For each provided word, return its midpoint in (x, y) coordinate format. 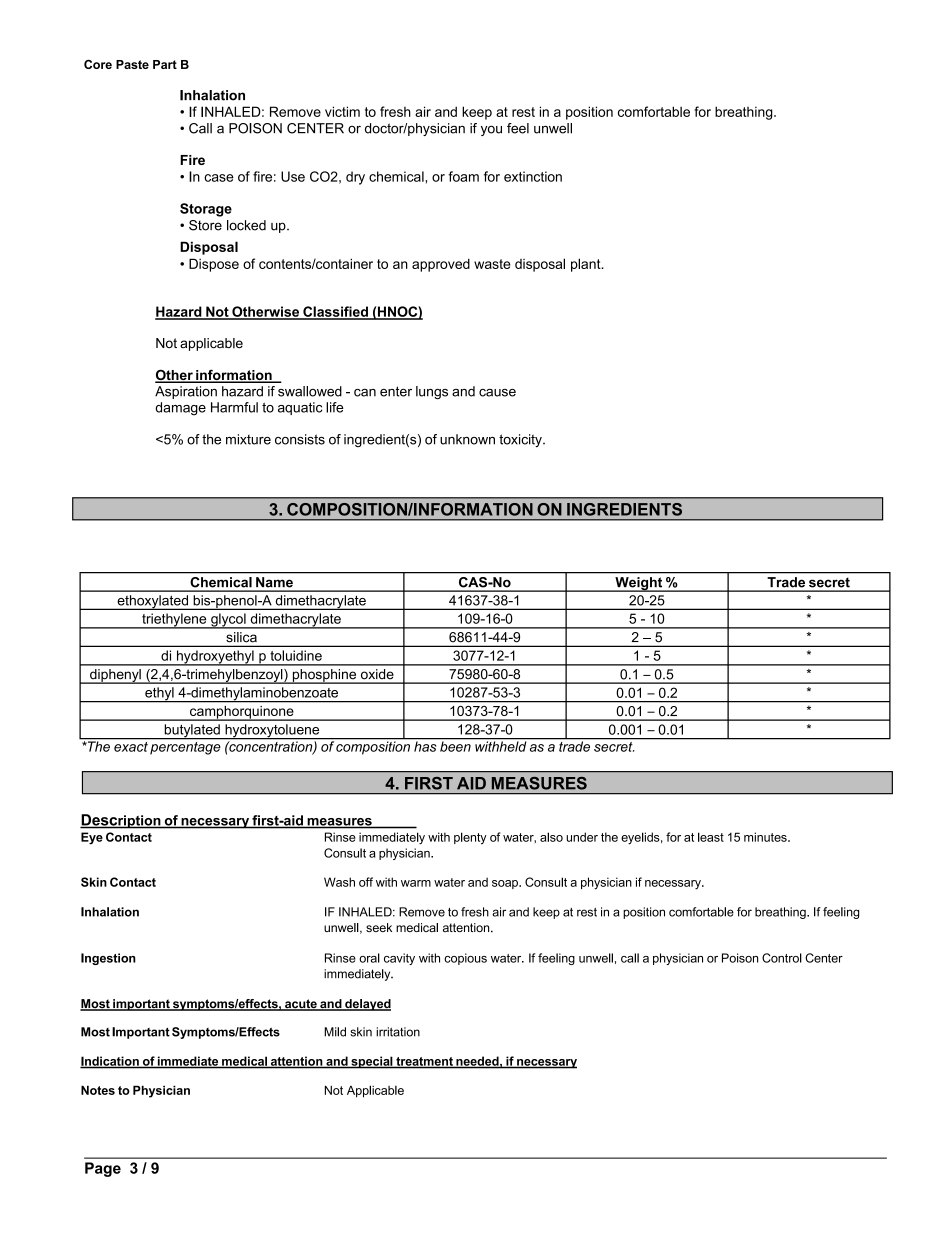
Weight (639, 584)
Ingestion (108, 959)
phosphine (324, 676)
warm (416, 883)
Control (782, 958)
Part (165, 64)
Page (103, 1169)
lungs (432, 392)
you (491, 130)
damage (180, 409)
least (711, 837)
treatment (424, 1062)
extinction (533, 176)
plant (587, 265)
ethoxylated (152, 602)
